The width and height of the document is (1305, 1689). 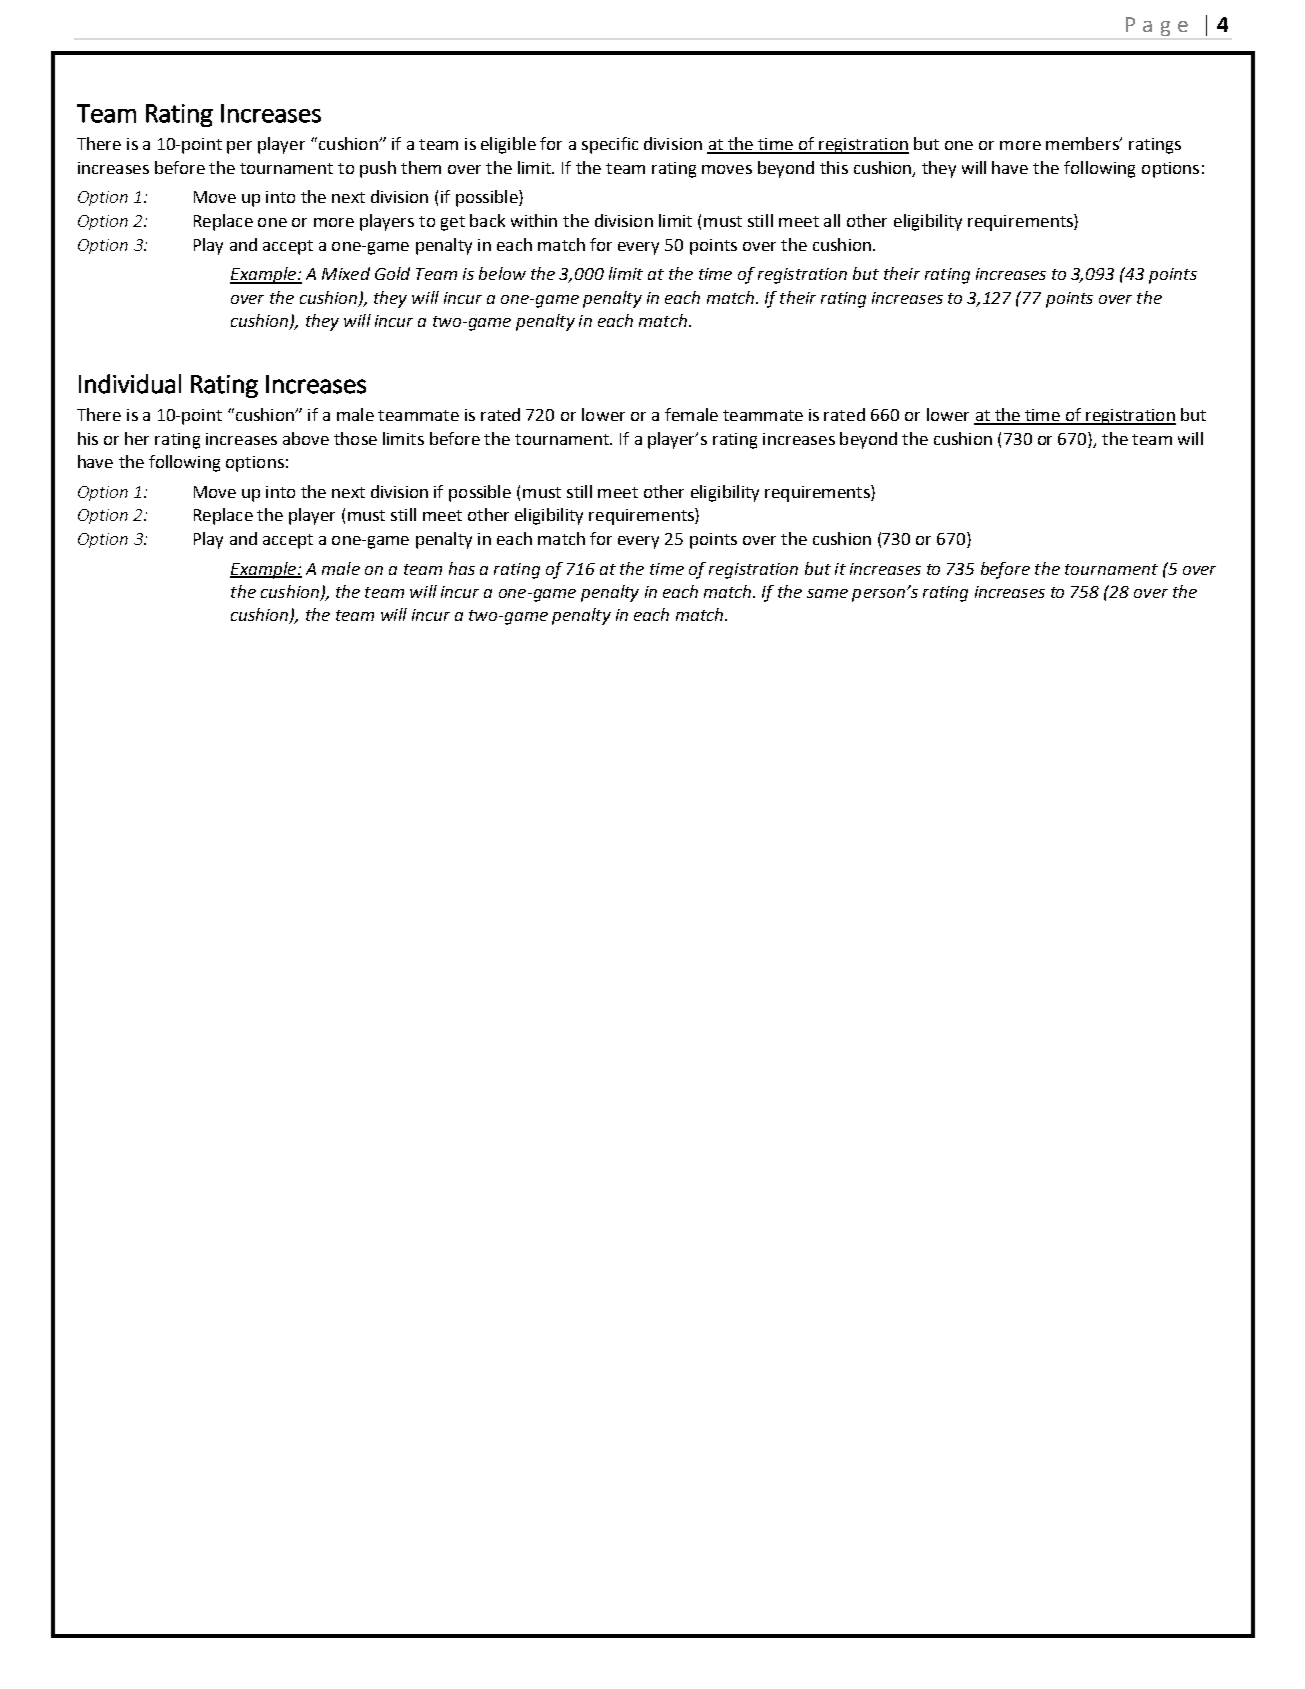 What do you see at coordinates (610, 145) in the document?
I see `specific` at bounding box center [610, 145].
